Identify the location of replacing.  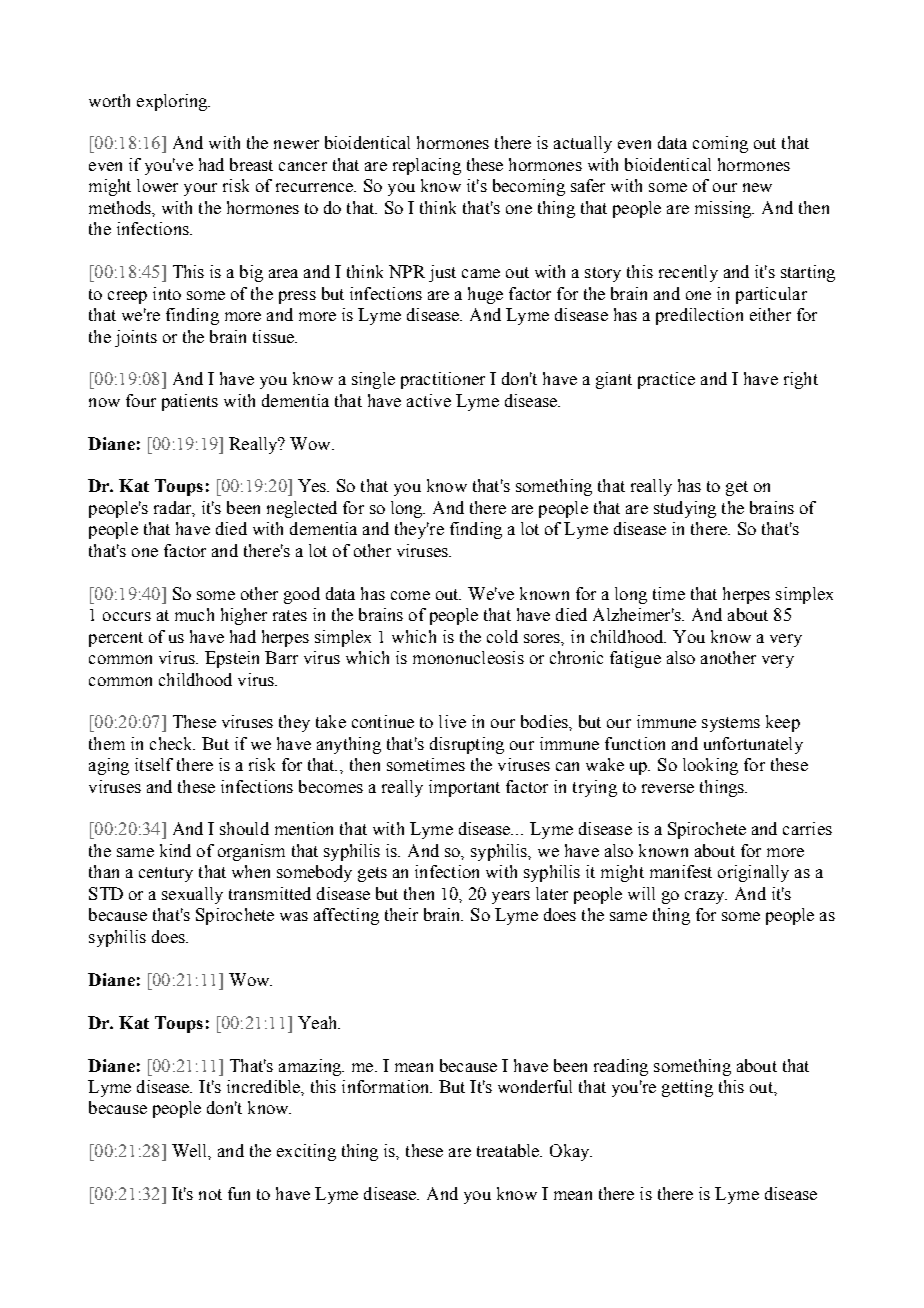
(427, 166).
